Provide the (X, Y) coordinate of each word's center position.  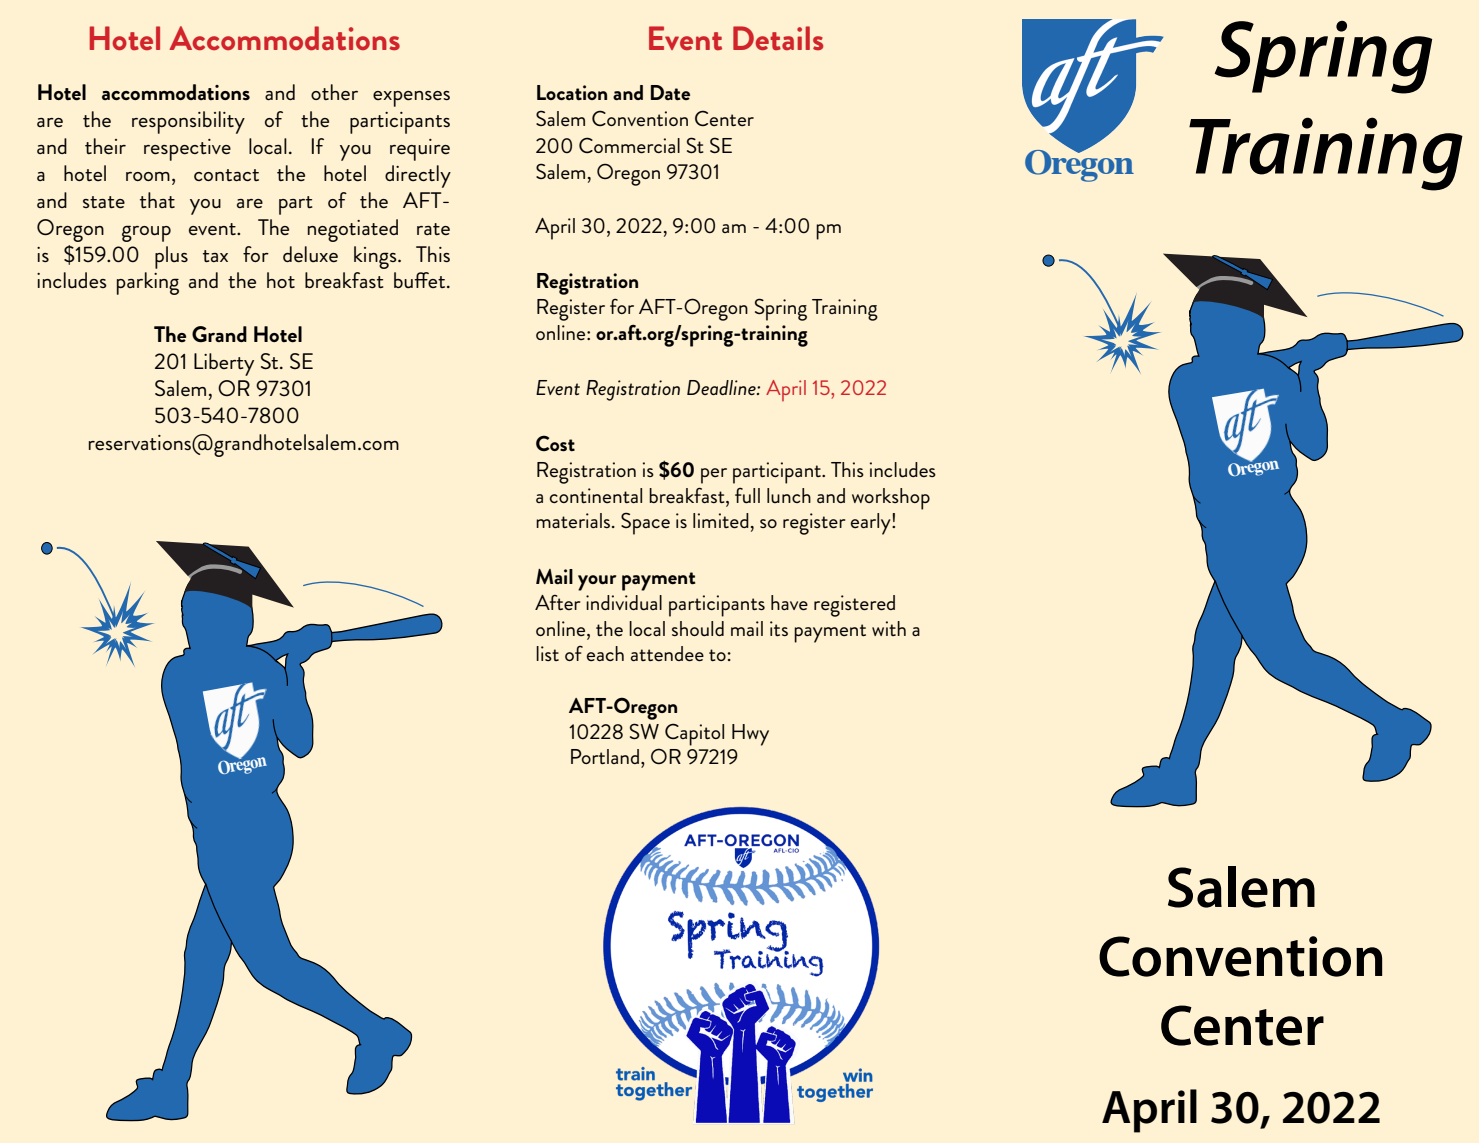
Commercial (629, 145)
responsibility (188, 122)
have (789, 603)
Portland (605, 756)
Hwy (750, 735)
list (547, 653)
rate (433, 229)
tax (215, 256)
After (558, 603)
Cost (555, 443)
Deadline (722, 387)
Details (778, 38)
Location (572, 92)
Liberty (224, 364)
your (597, 583)
